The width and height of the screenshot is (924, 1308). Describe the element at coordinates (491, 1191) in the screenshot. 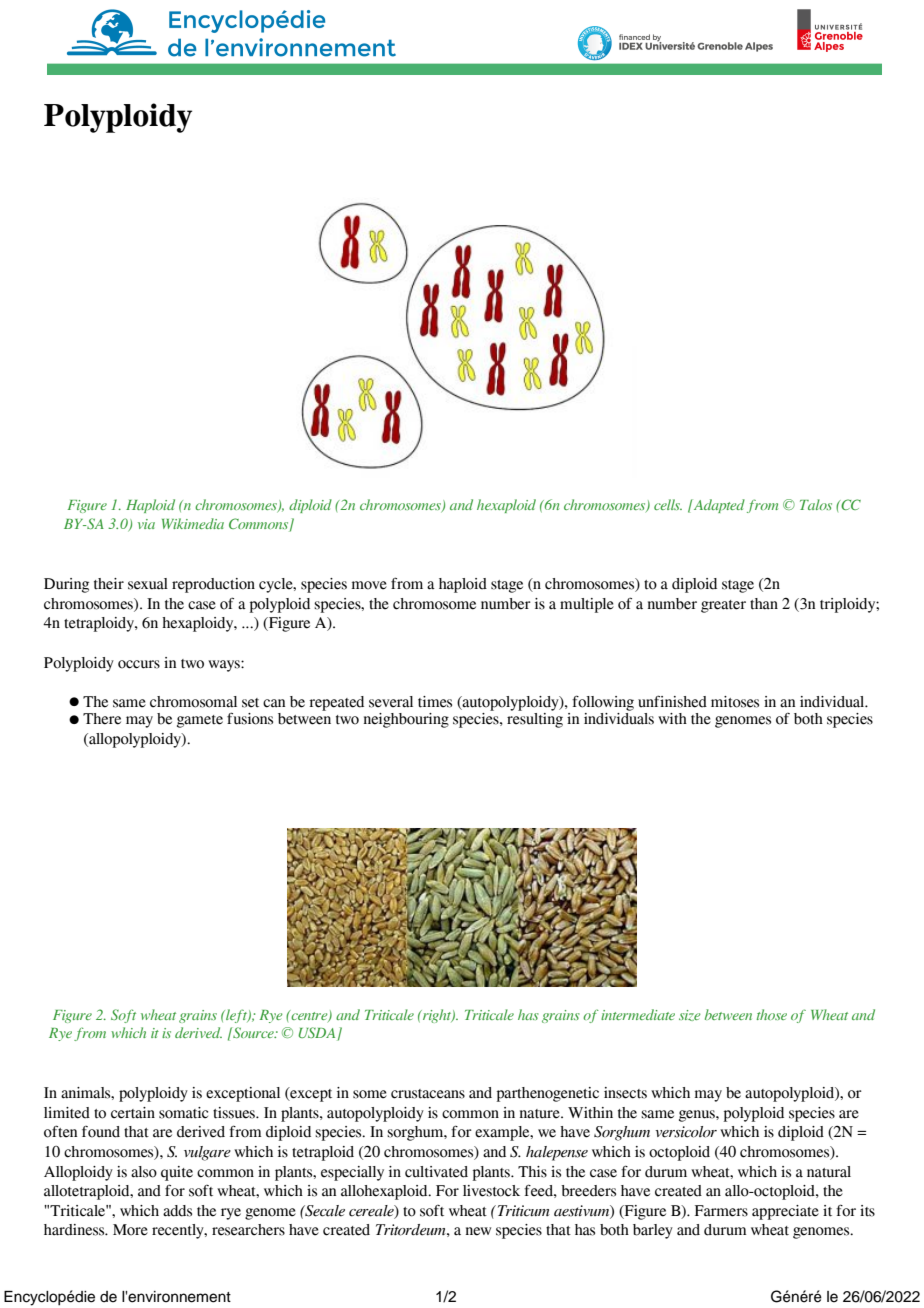

I see `livestock` at that location.
